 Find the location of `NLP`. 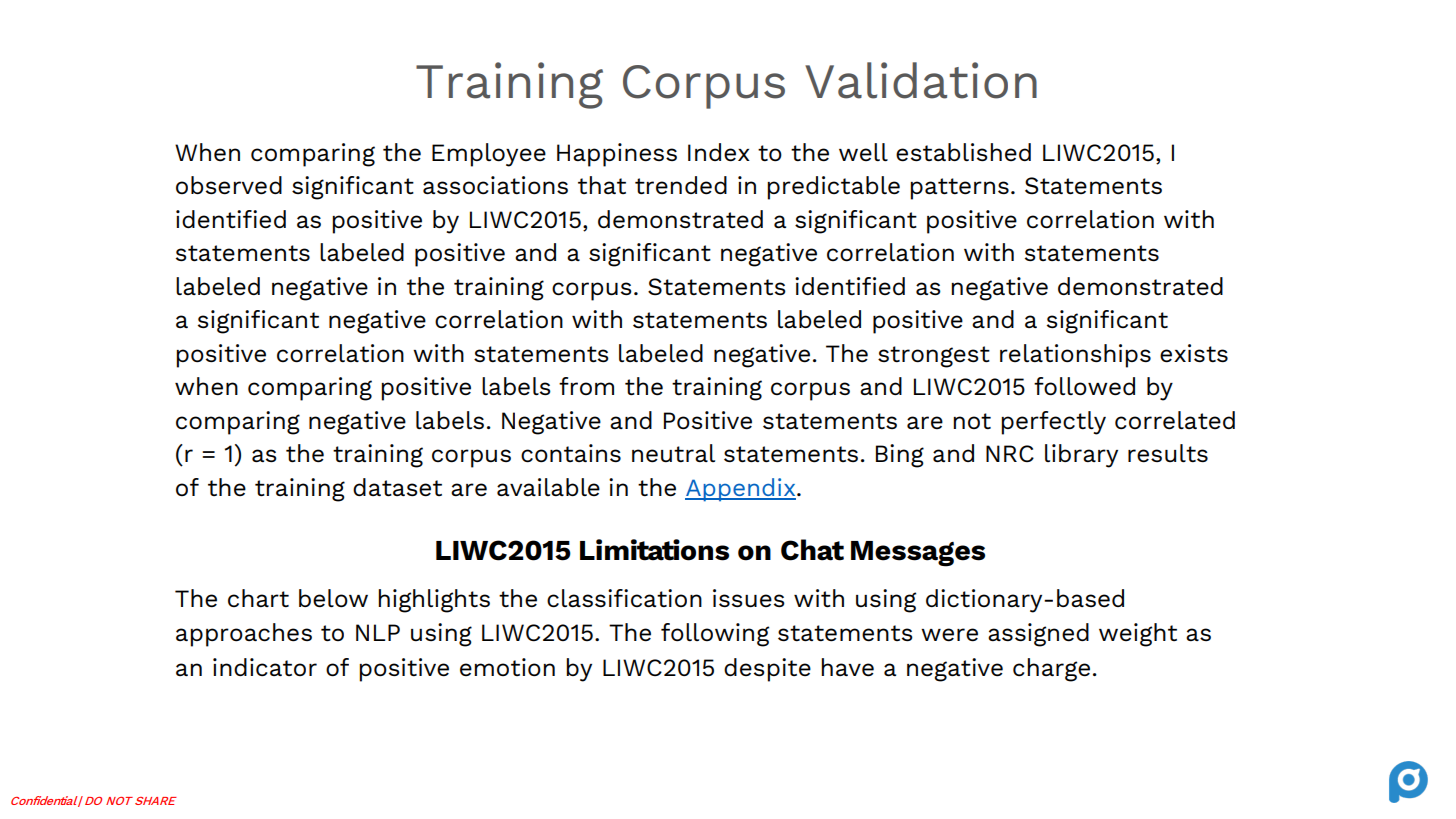

NLP is located at coordinates (378, 632).
